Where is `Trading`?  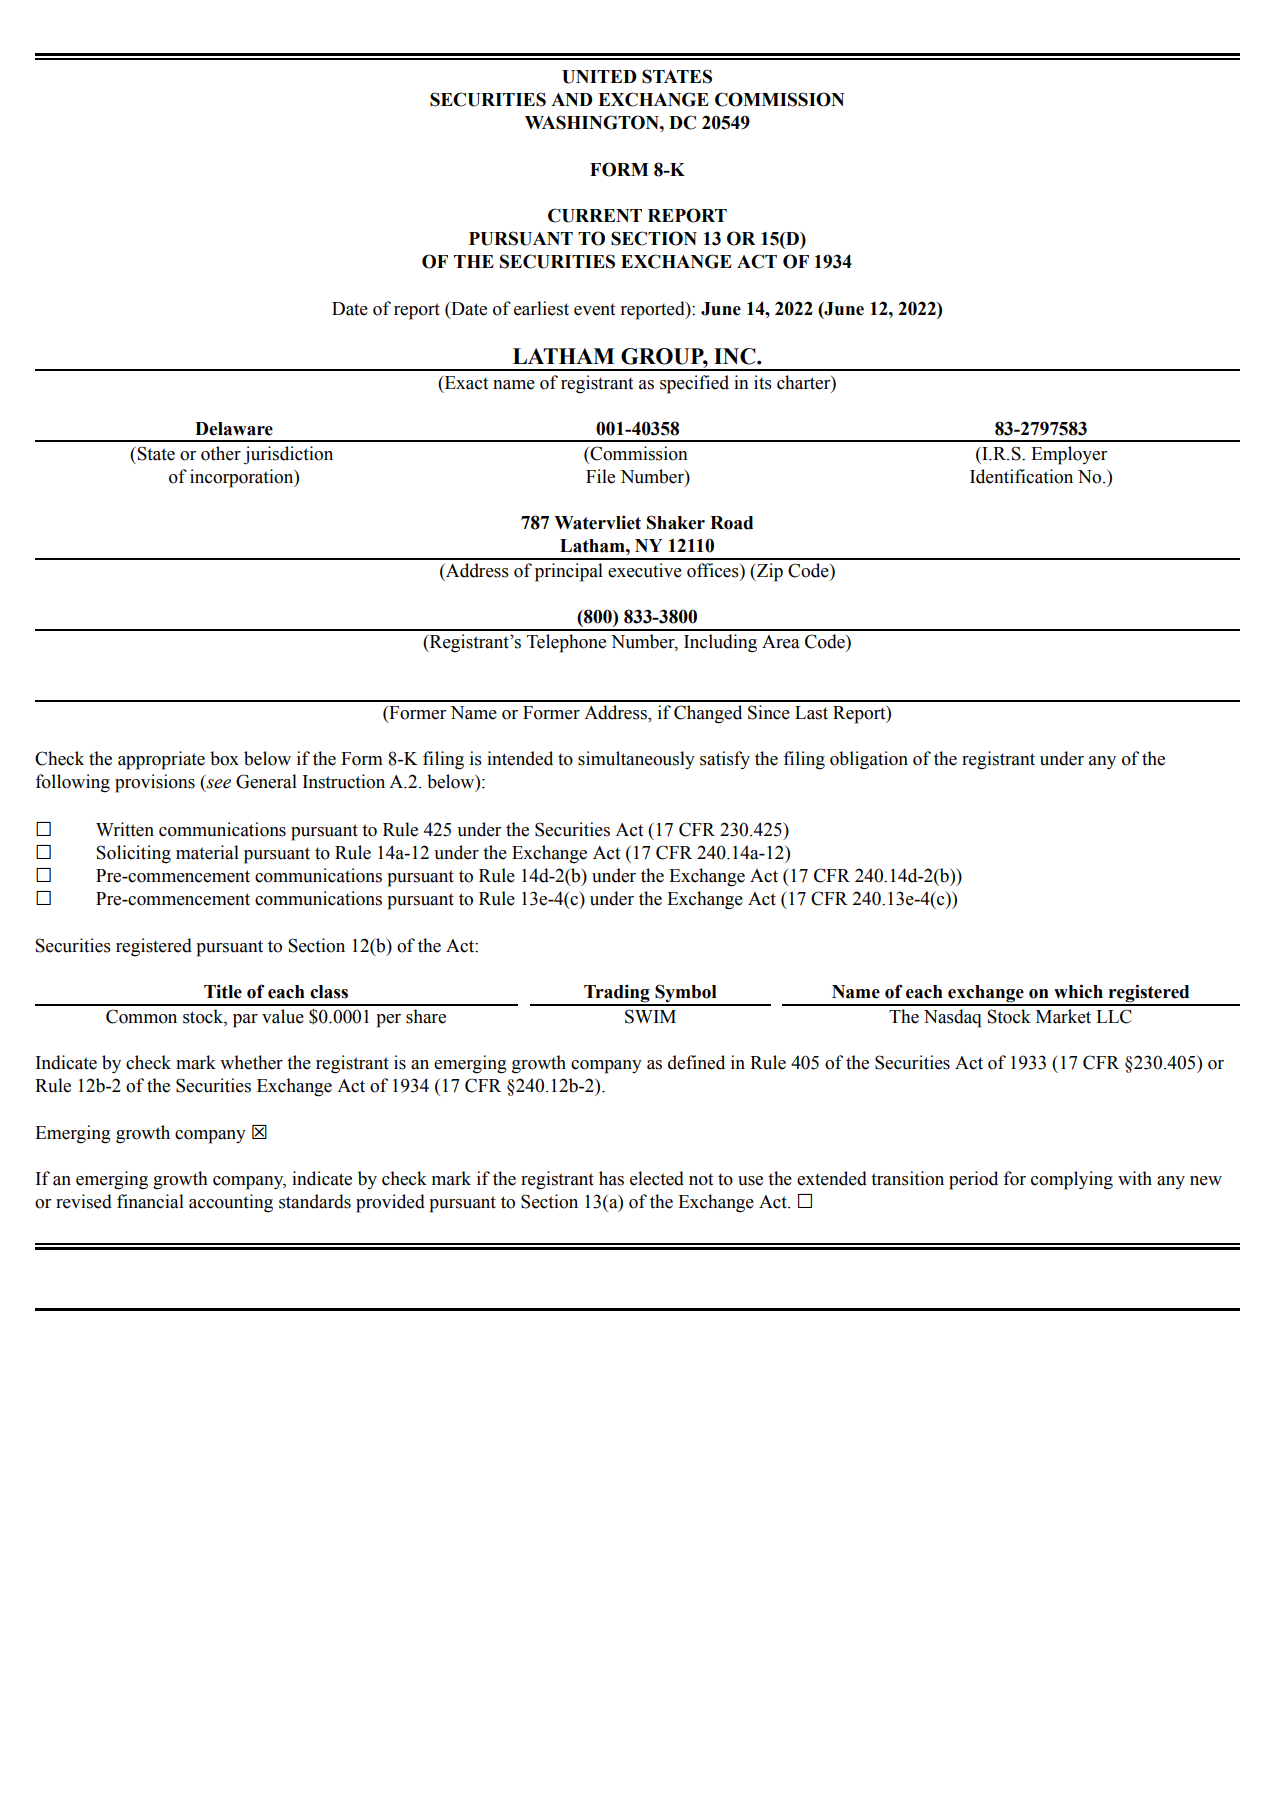 Trading is located at coordinates (617, 994).
